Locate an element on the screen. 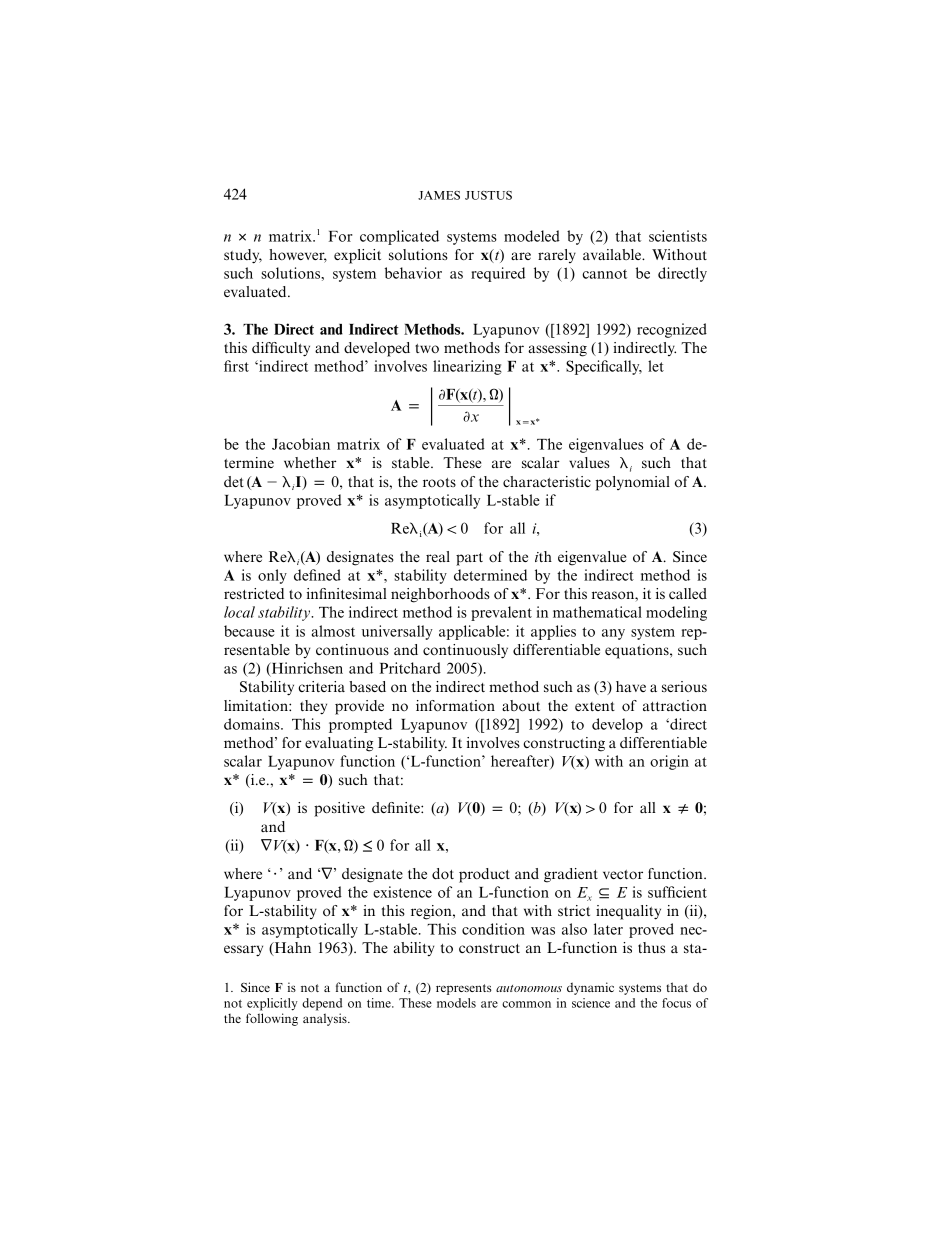 The height and width of the screenshot is (1233, 952). JAMES is located at coordinates (439, 195).
